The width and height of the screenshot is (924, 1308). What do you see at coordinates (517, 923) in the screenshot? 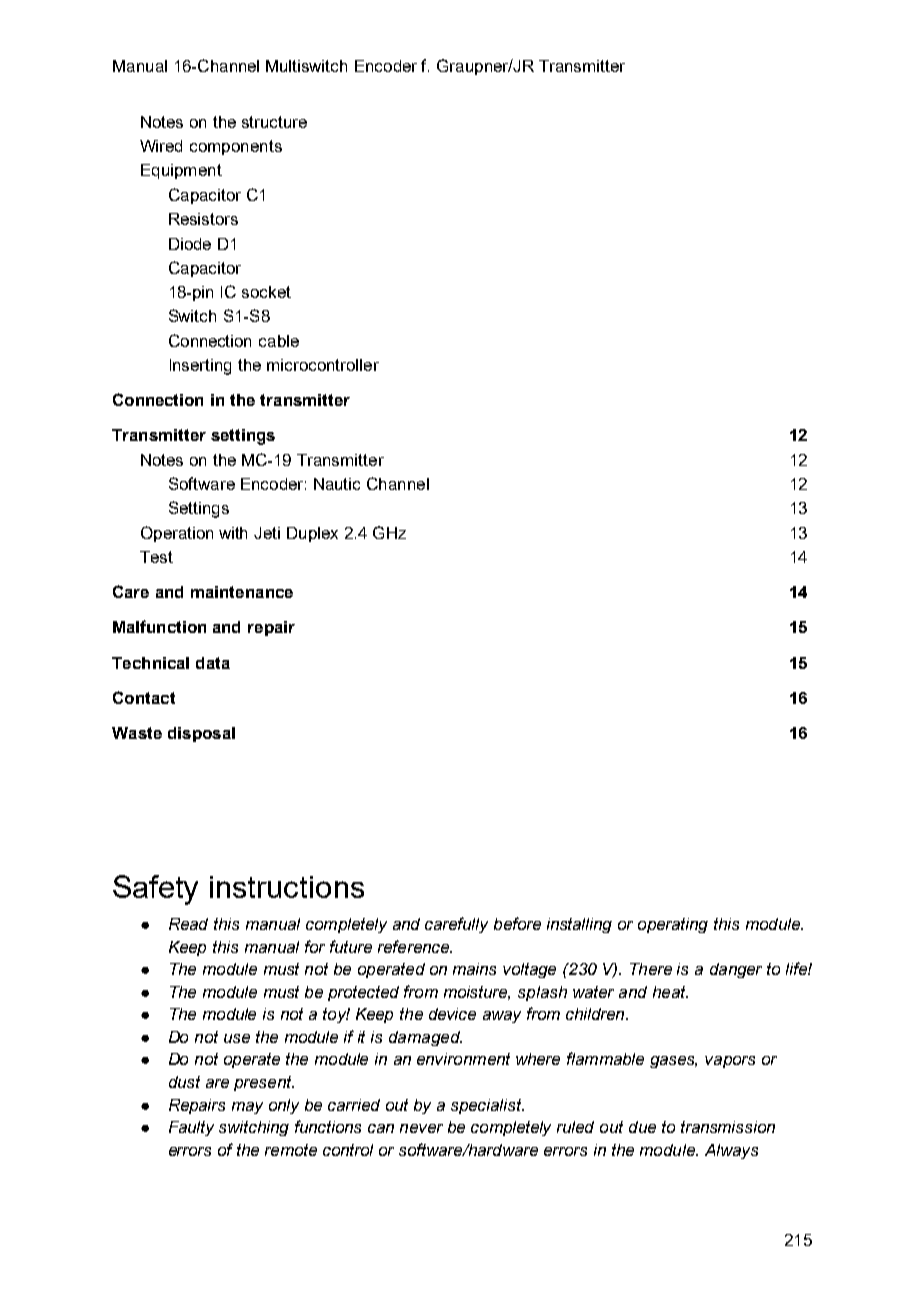
I see `before` at bounding box center [517, 923].
